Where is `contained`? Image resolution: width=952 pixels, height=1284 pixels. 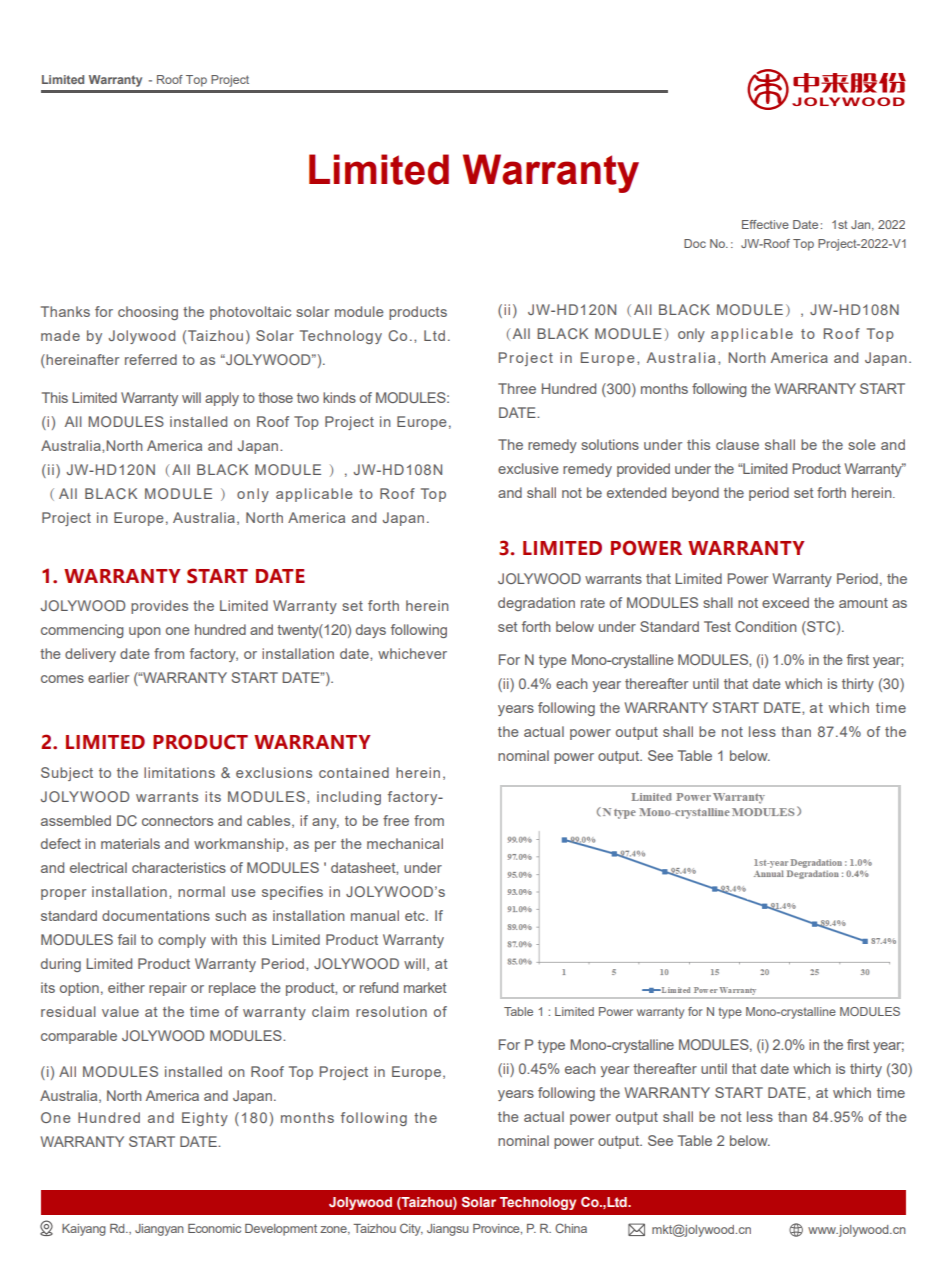 contained is located at coordinates (354, 772).
